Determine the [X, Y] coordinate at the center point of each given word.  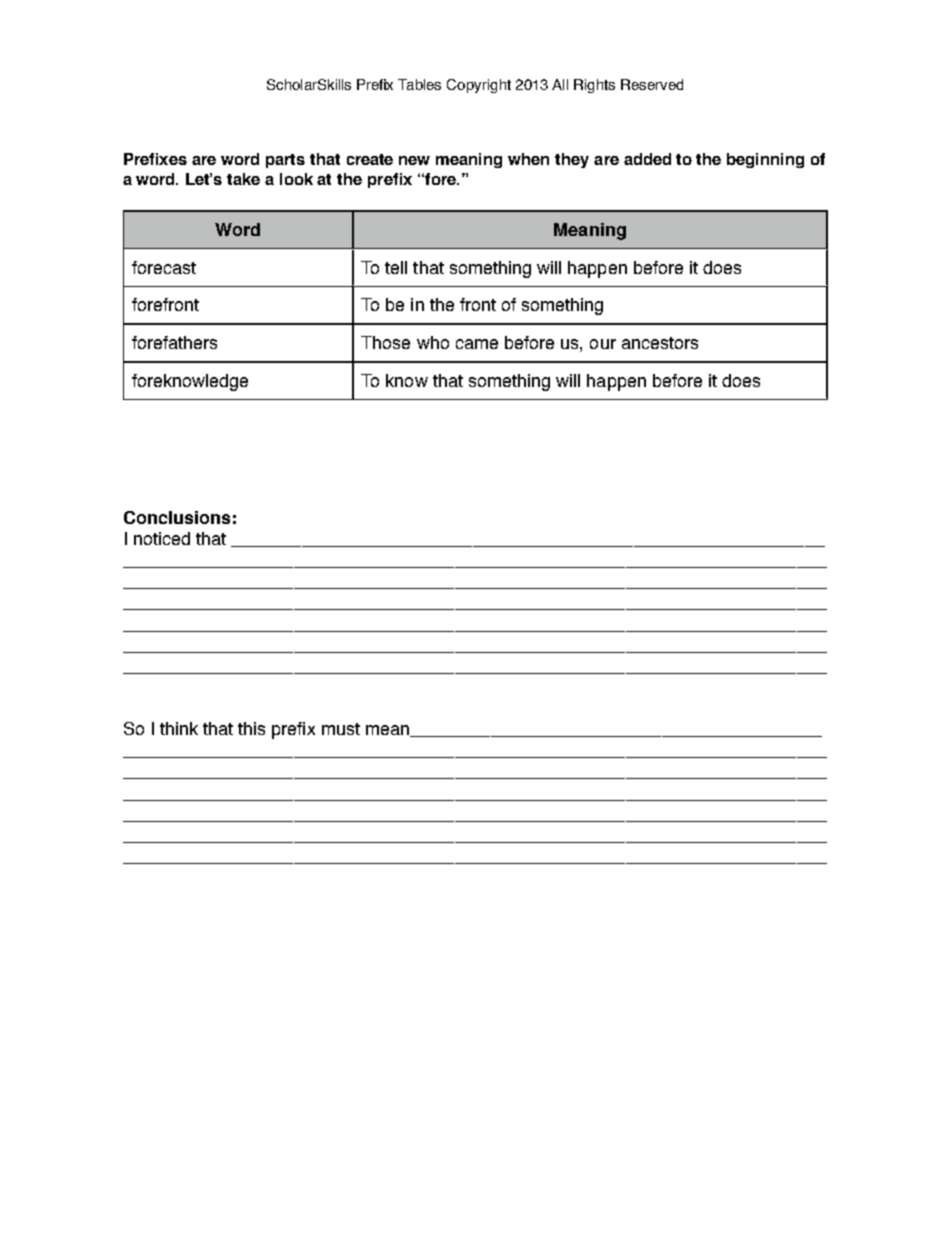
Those [385, 342]
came [477, 344]
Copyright [479, 86]
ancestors [660, 343]
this [251, 728]
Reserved [652, 84]
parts [285, 161]
